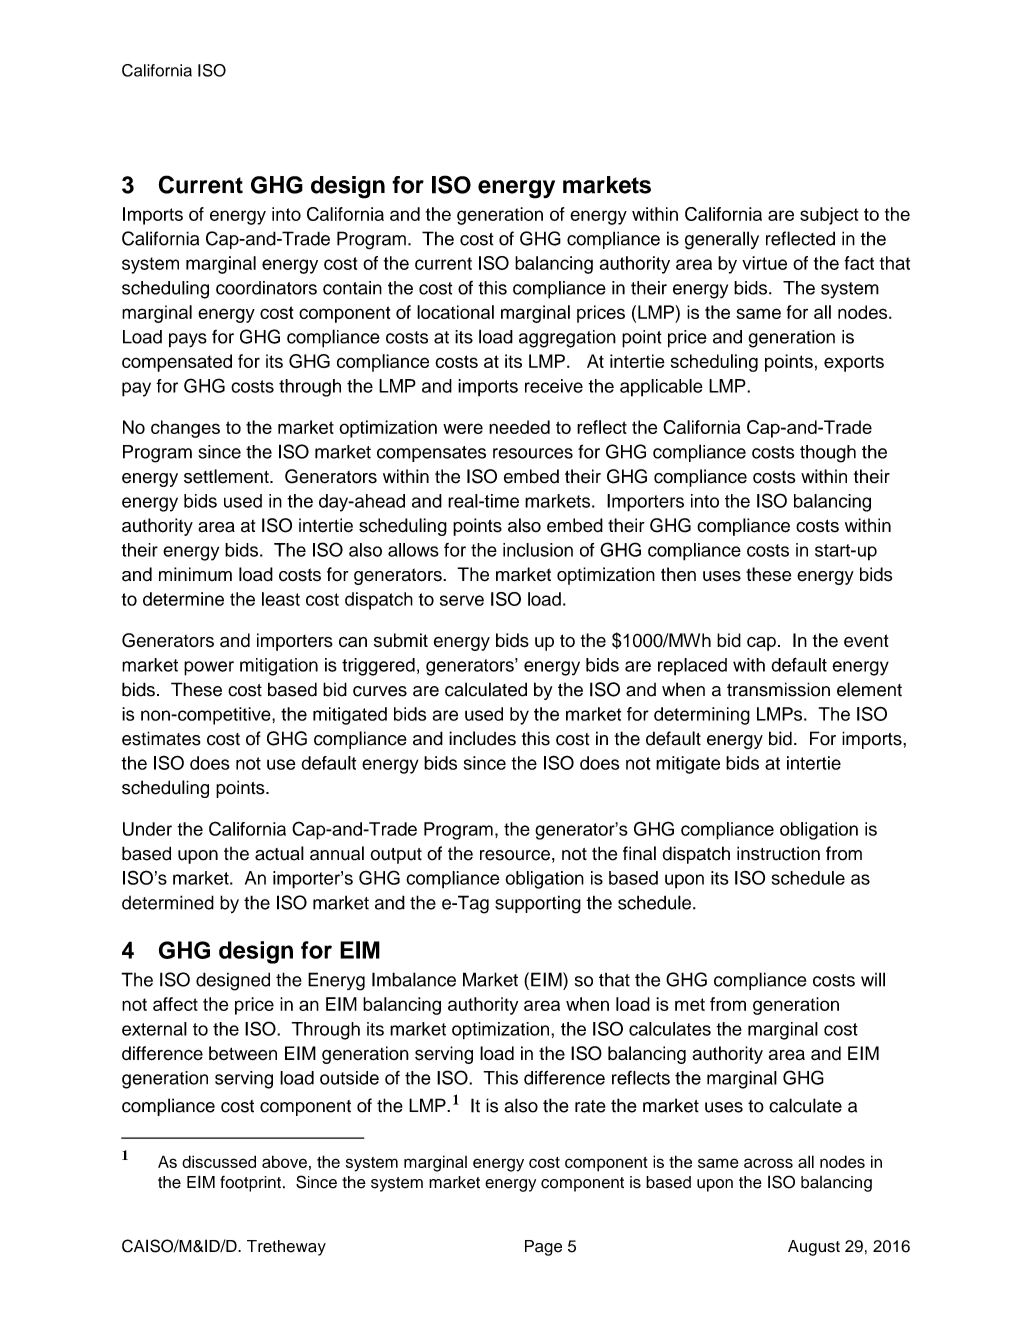  Describe the element at coordinates (814, 1248) in the screenshot. I see `August` at that location.
